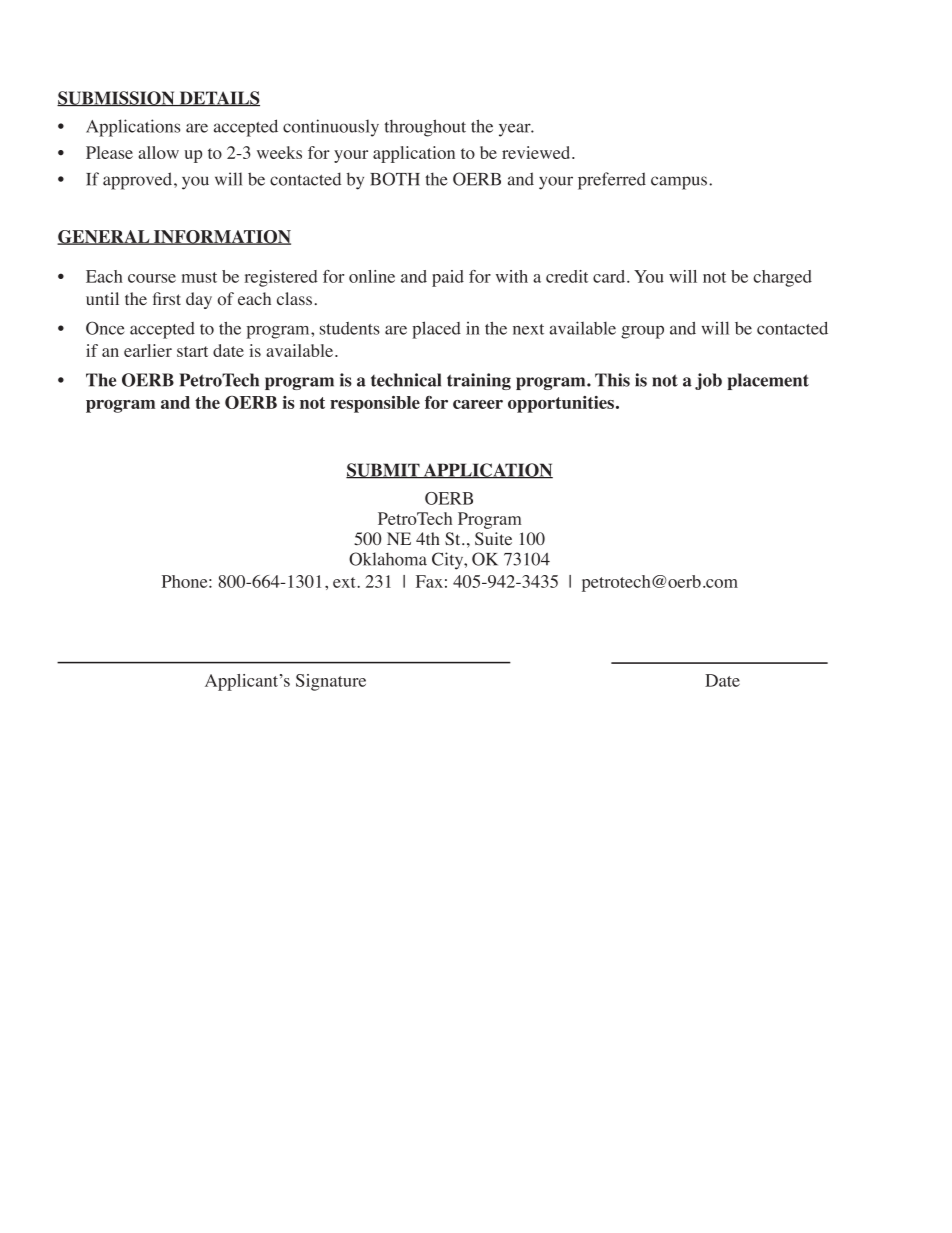 Image resolution: width=952 pixels, height=1233 pixels. What do you see at coordinates (331, 682) in the screenshot?
I see `Signature` at bounding box center [331, 682].
